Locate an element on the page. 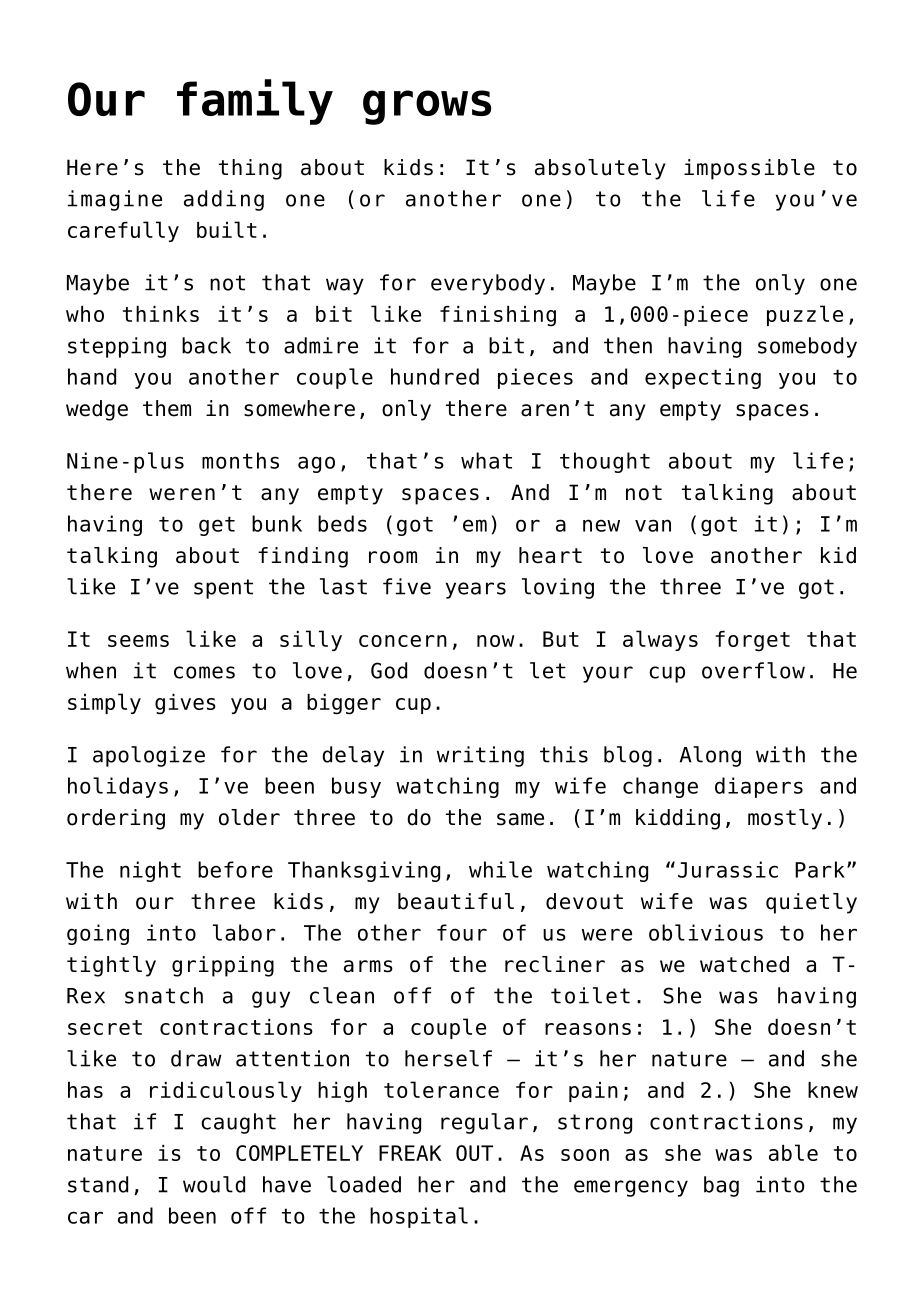  labor is located at coordinates (244, 932).
